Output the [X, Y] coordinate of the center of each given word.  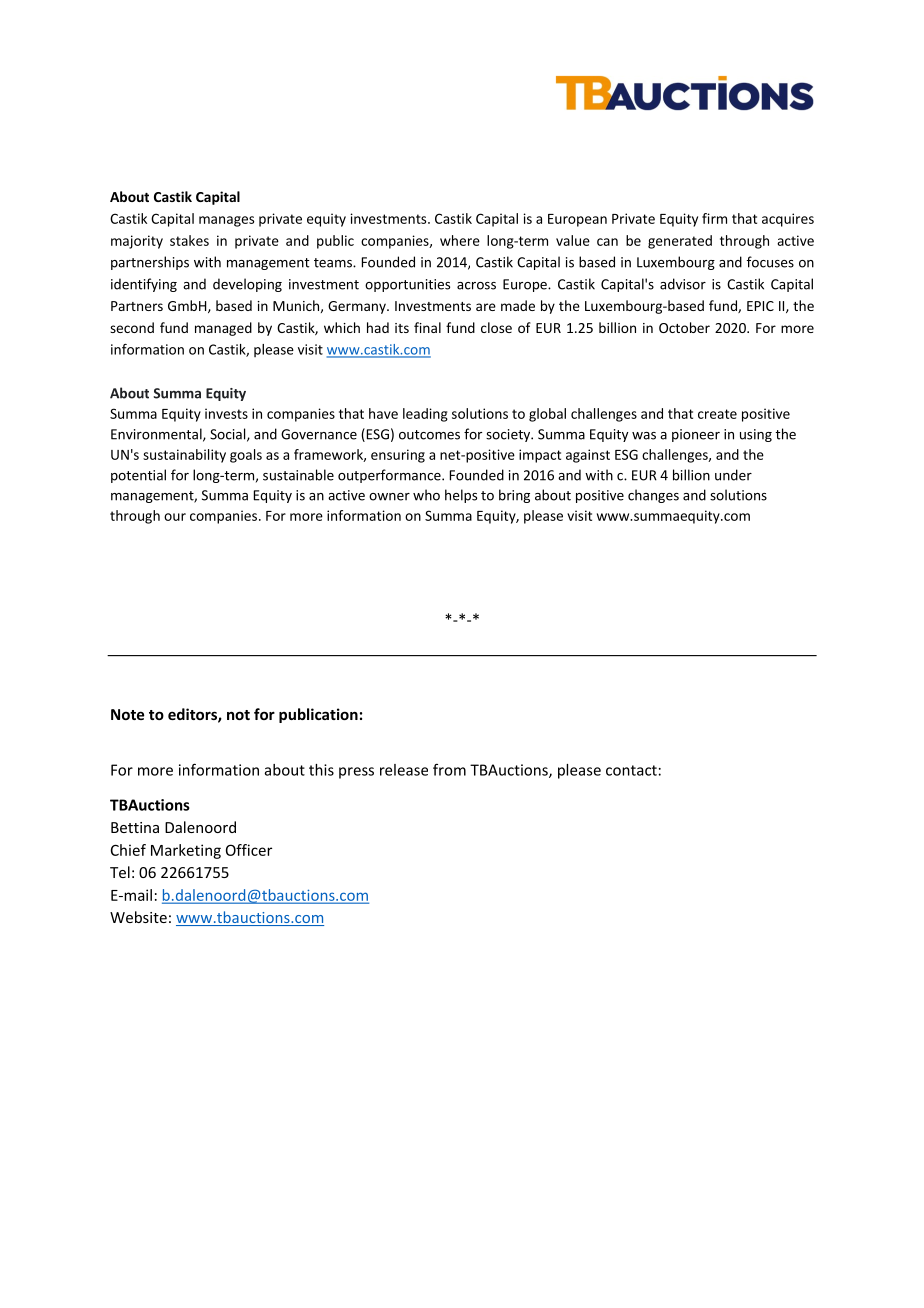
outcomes [429, 435]
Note [127, 714]
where [460, 240]
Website [138, 917]
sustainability [184, 456]
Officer [249, 850]
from [449, 770]
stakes [189, 240]
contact [631, 770]
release [404, 770]
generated [680, 242]
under [733, 475]
